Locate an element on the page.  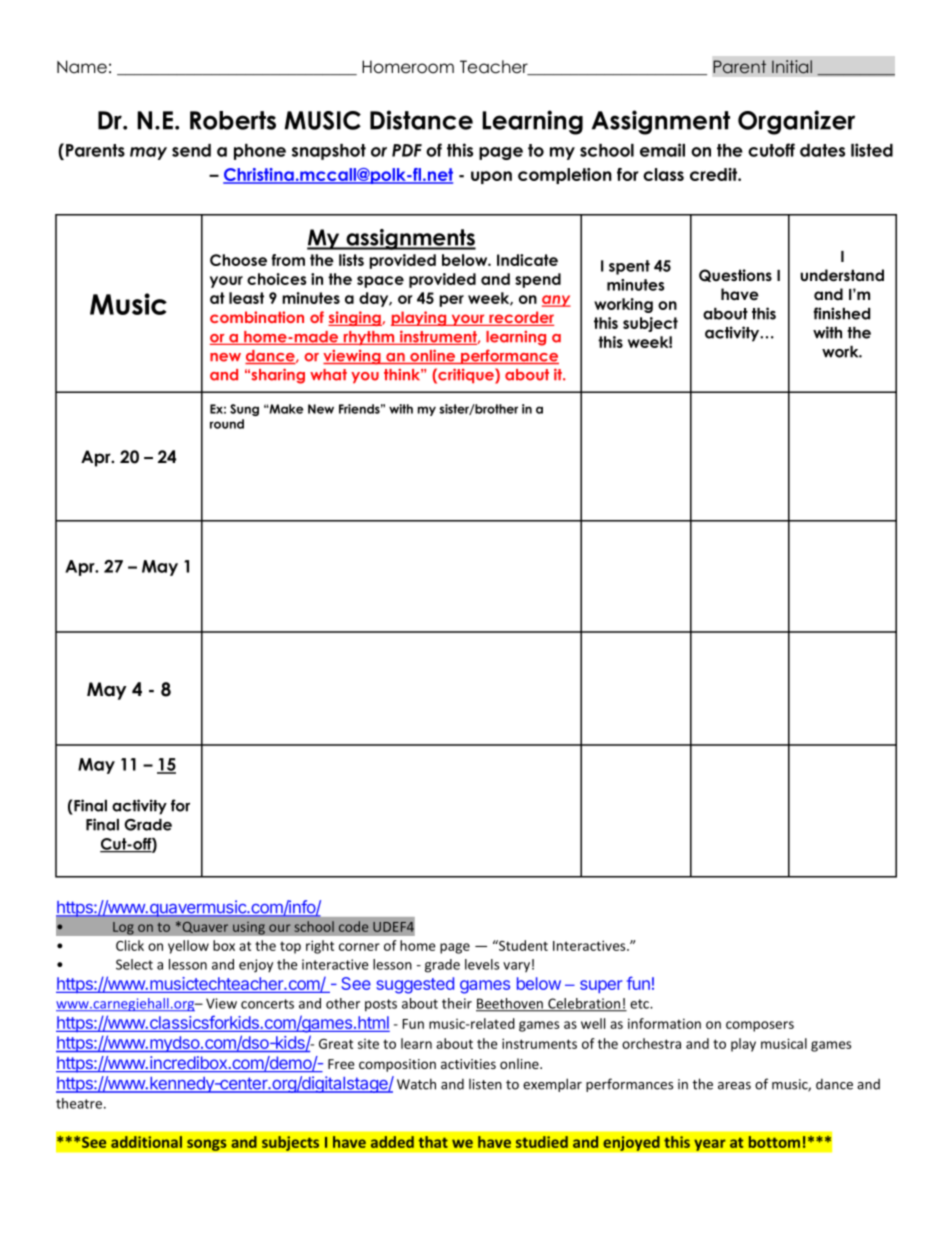
Organizer is located at coordinates (796, 122).
